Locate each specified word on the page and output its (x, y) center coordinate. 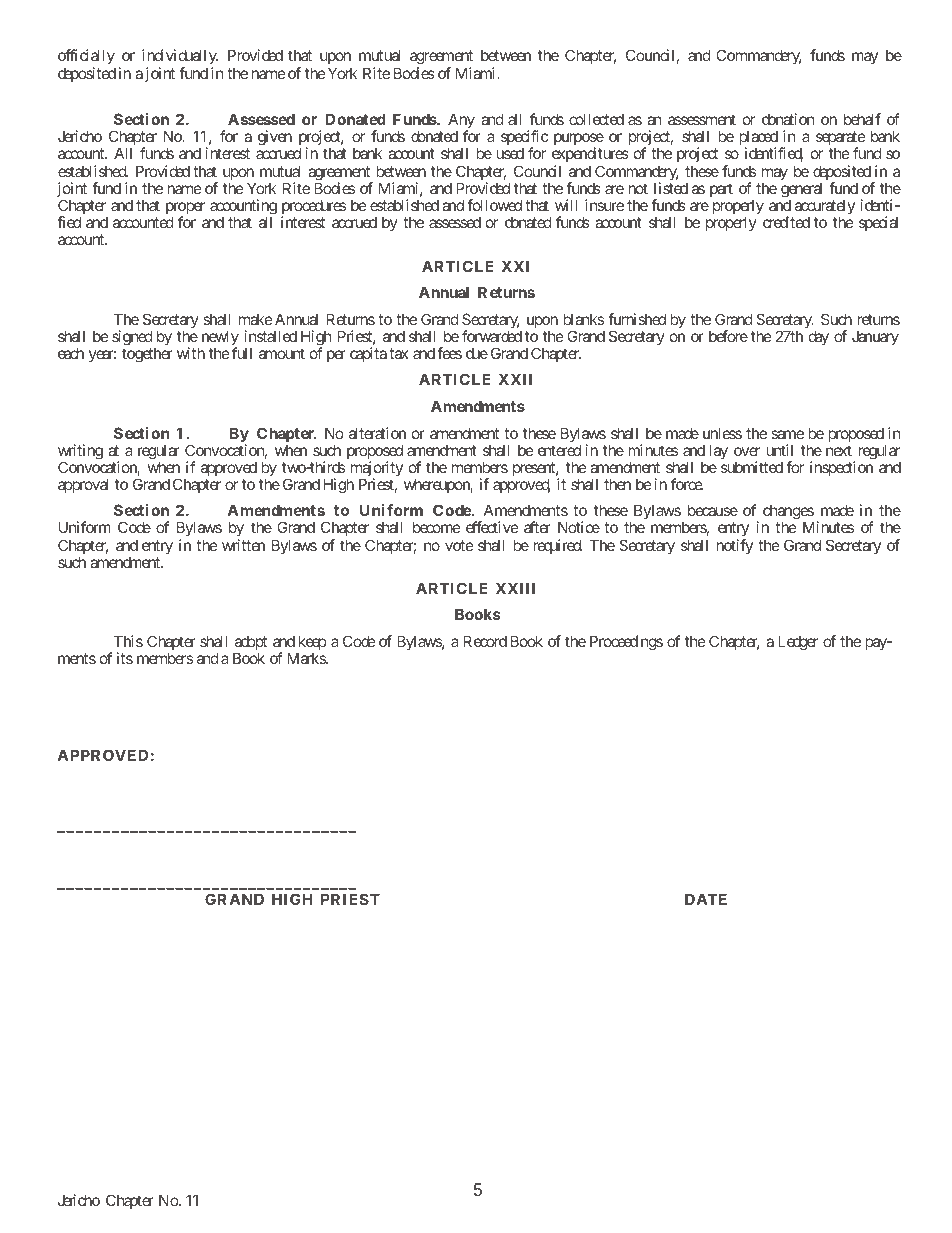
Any (461, 122)
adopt (250, 644)
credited (786, 222)
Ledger (798, 643)
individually (180, 58)
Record (485, 641)
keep (311, 644)
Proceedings (626, 643)
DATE (706, 899)
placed (758, 139)
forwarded (492, 336)
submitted (752, 467)
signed (132, 338)
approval (83, 485)
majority (377, 470)
